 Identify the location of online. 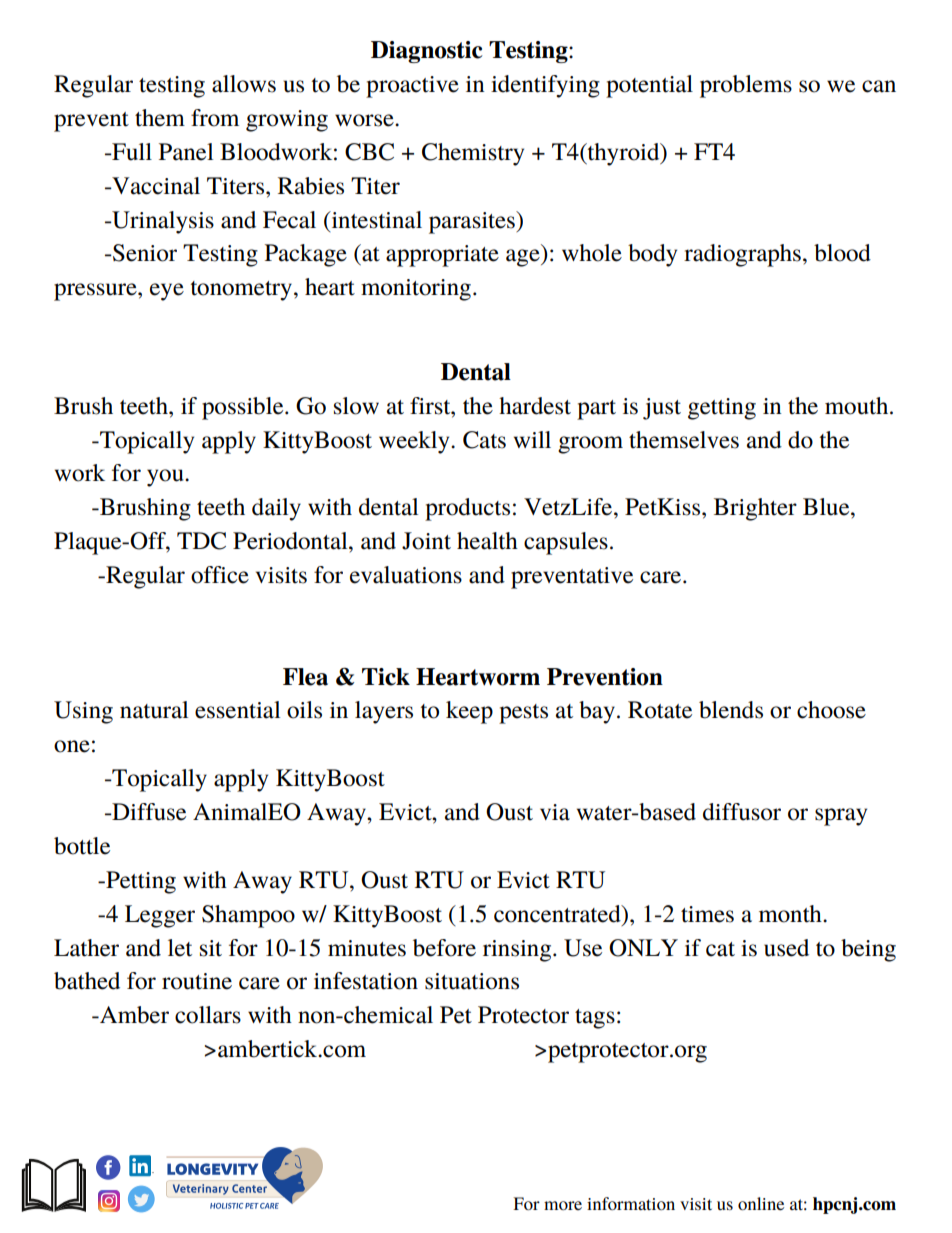
(761, 1203).
